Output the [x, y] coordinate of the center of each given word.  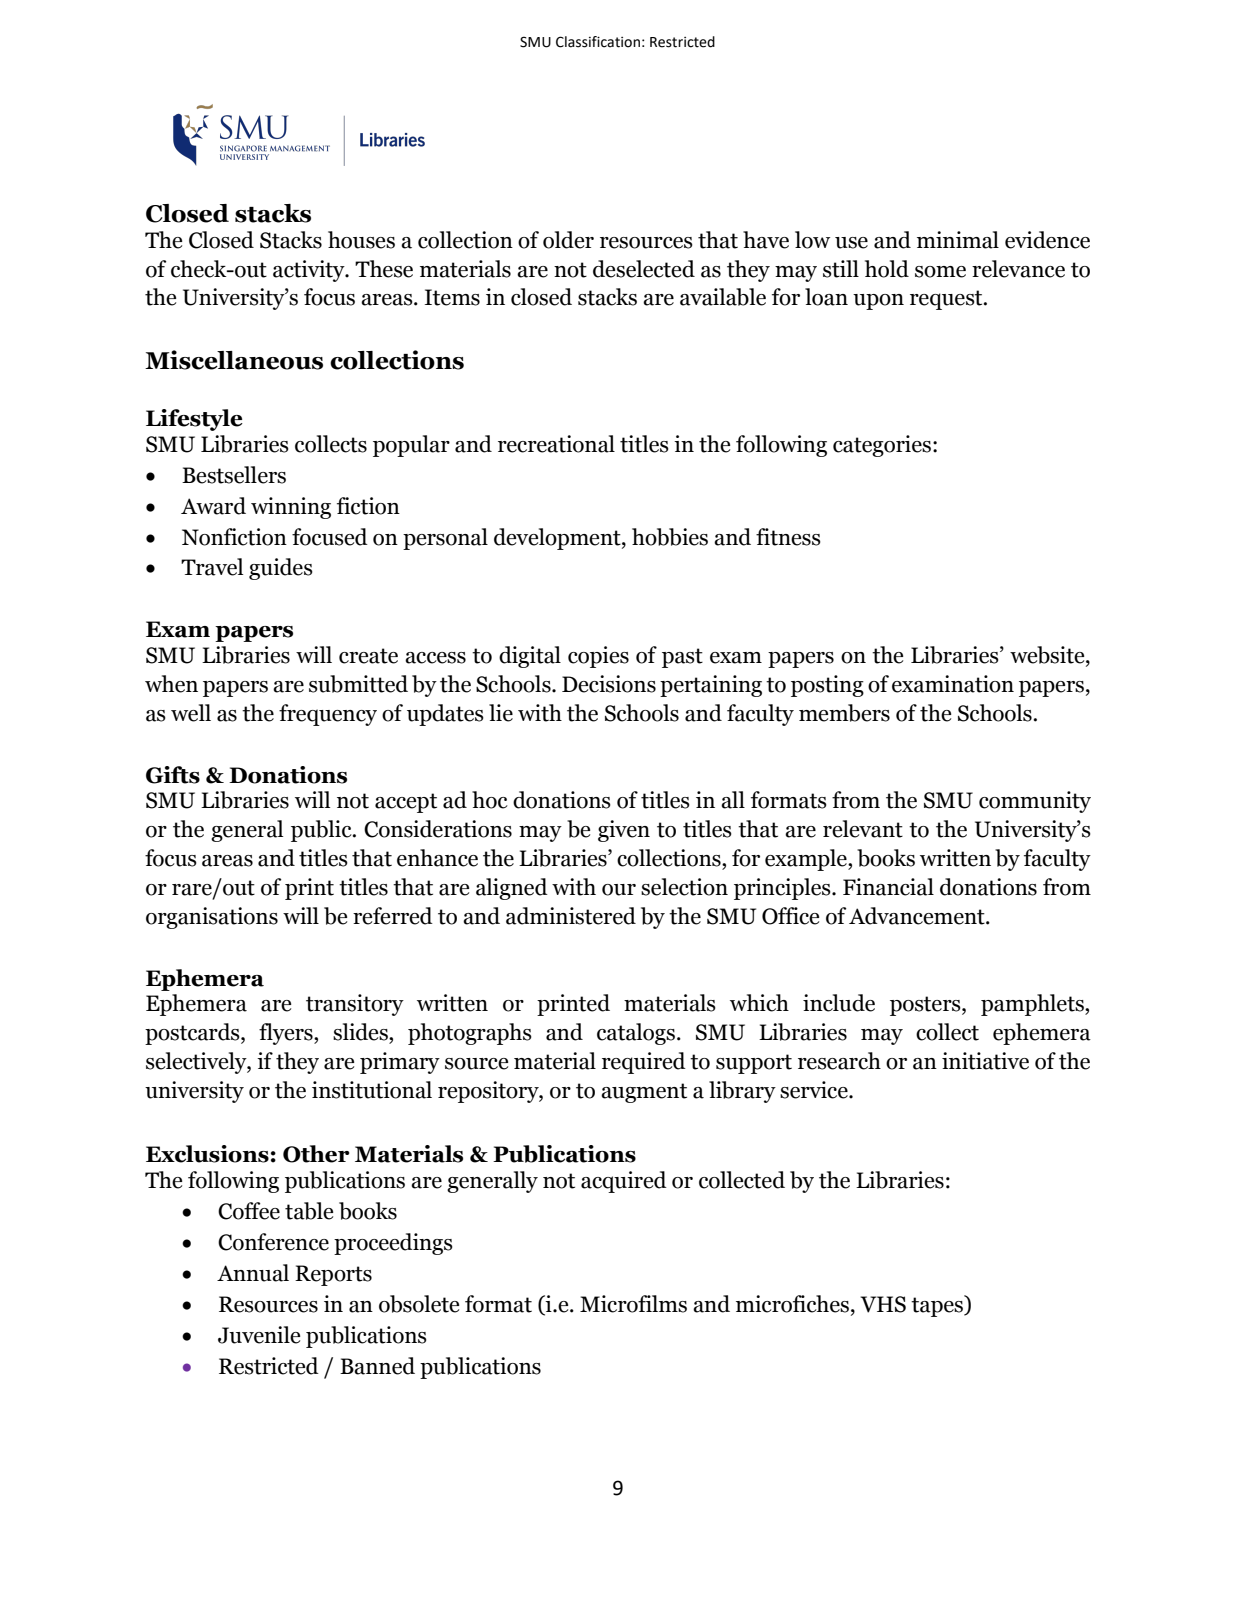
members [844, 713]
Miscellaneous [234, 360]
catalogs [636, 1034]
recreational [556, 444]
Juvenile [259, 1335]
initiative [985, 1061]
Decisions [609, 684]
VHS [883, 1304]
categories [882, 446]
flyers [287, 1034]
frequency [328, 715]
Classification [598, 42]
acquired [624, 1182]
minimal [958, 240]
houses [361, 240]
